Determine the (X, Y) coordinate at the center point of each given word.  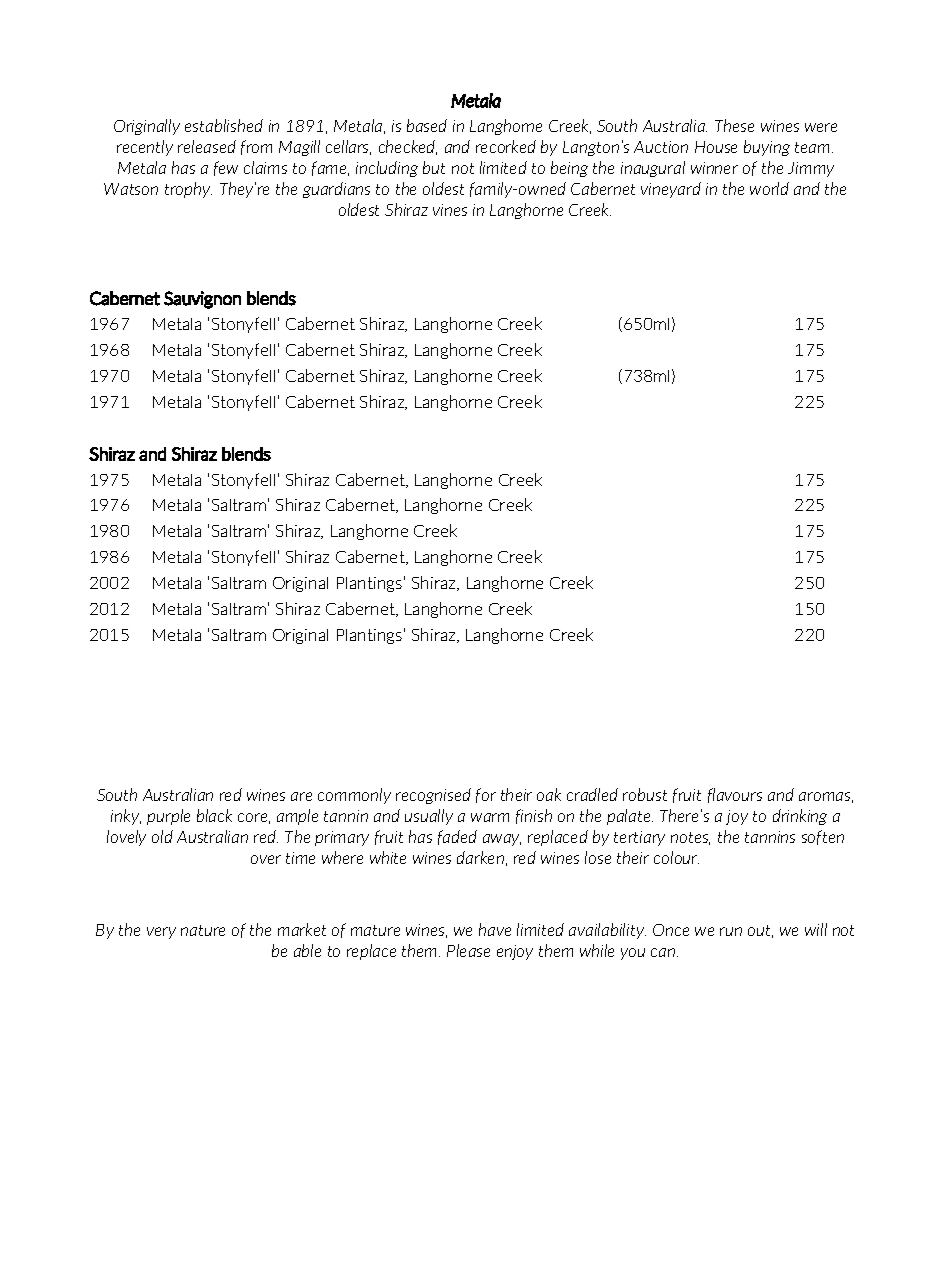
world (769, 188)
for (486, 795)
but (434, 167)
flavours (735, 795)
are (301, 796)
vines (450, 210)
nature (203, 930)
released (207, 146)
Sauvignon (202, 300)
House (716, 147)
